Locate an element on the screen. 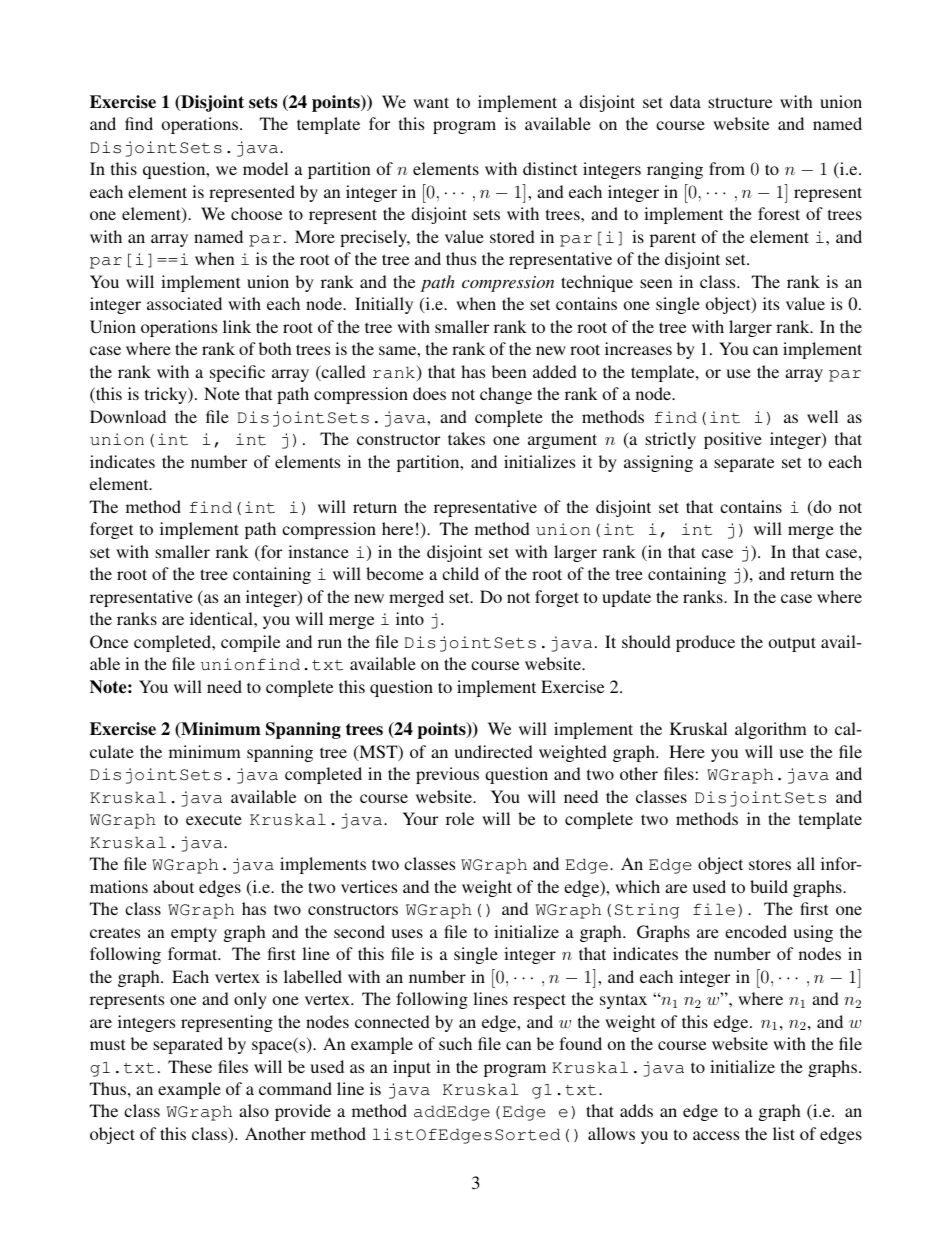  Download is located at coordinates (128, 416).
